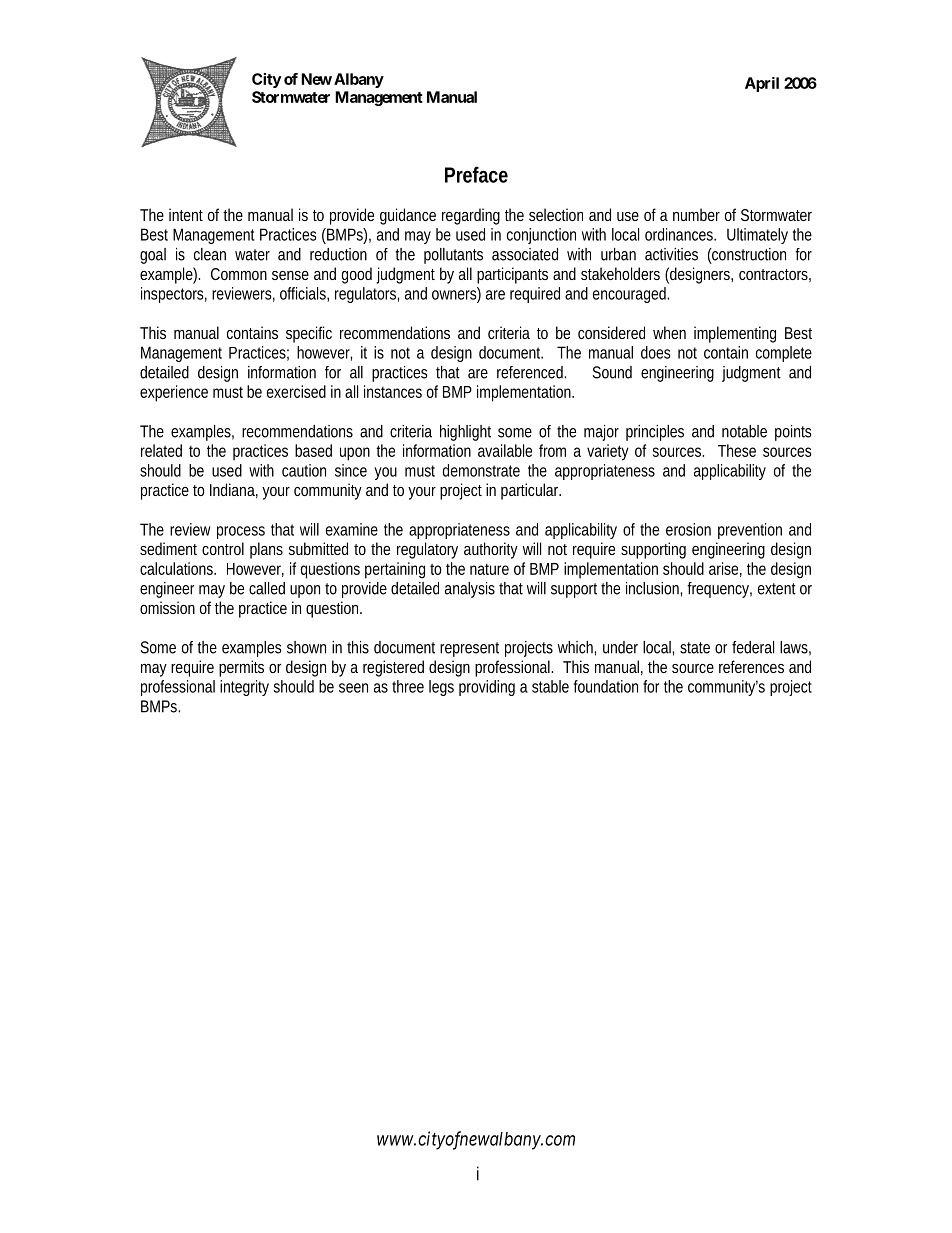 The height and width of the screenshot is (1233, 952). I want to click on Ultimately, so click(757, 236).
